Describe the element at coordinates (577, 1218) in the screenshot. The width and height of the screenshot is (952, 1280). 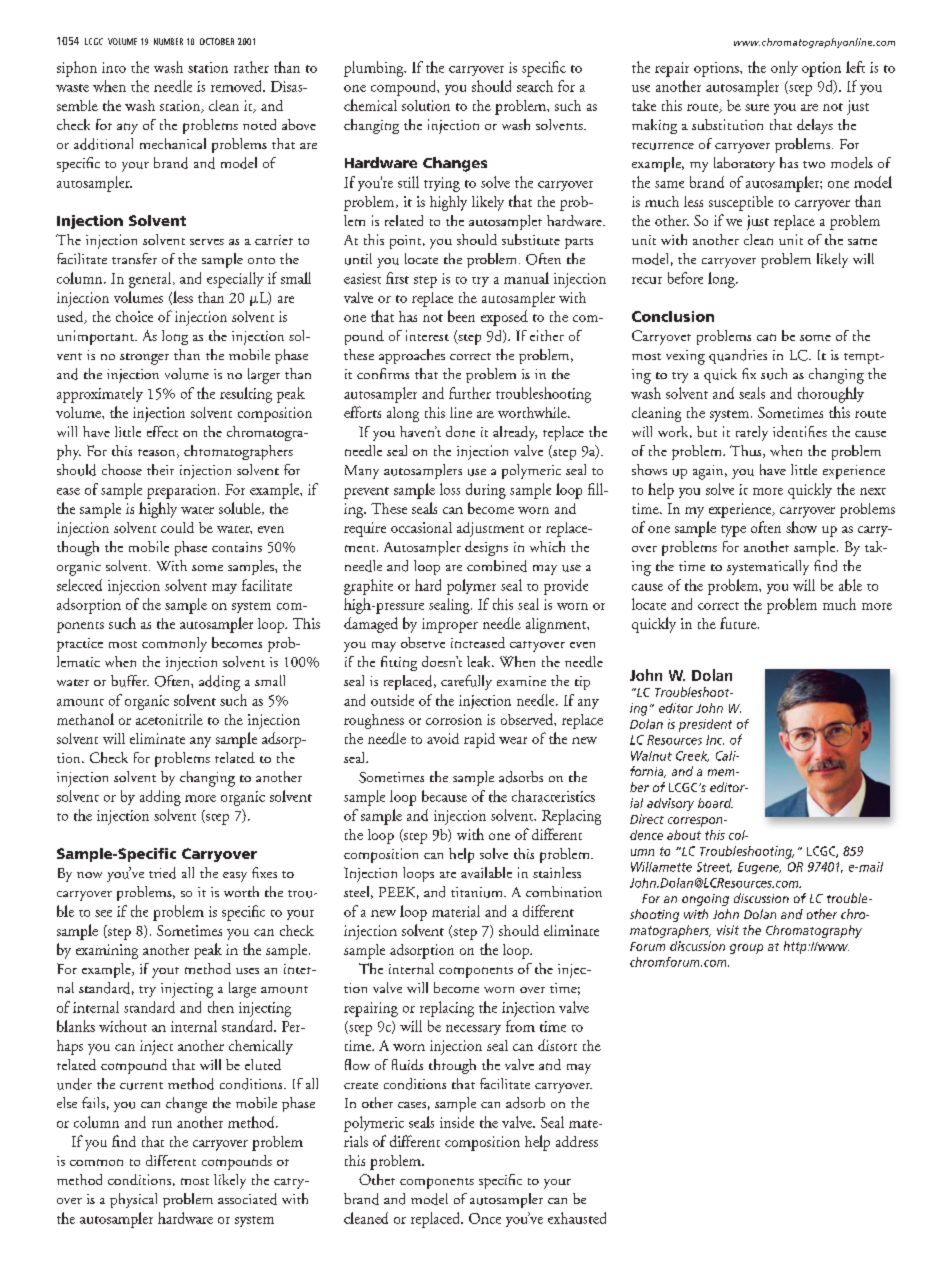
I see `exhausted` at that location.
